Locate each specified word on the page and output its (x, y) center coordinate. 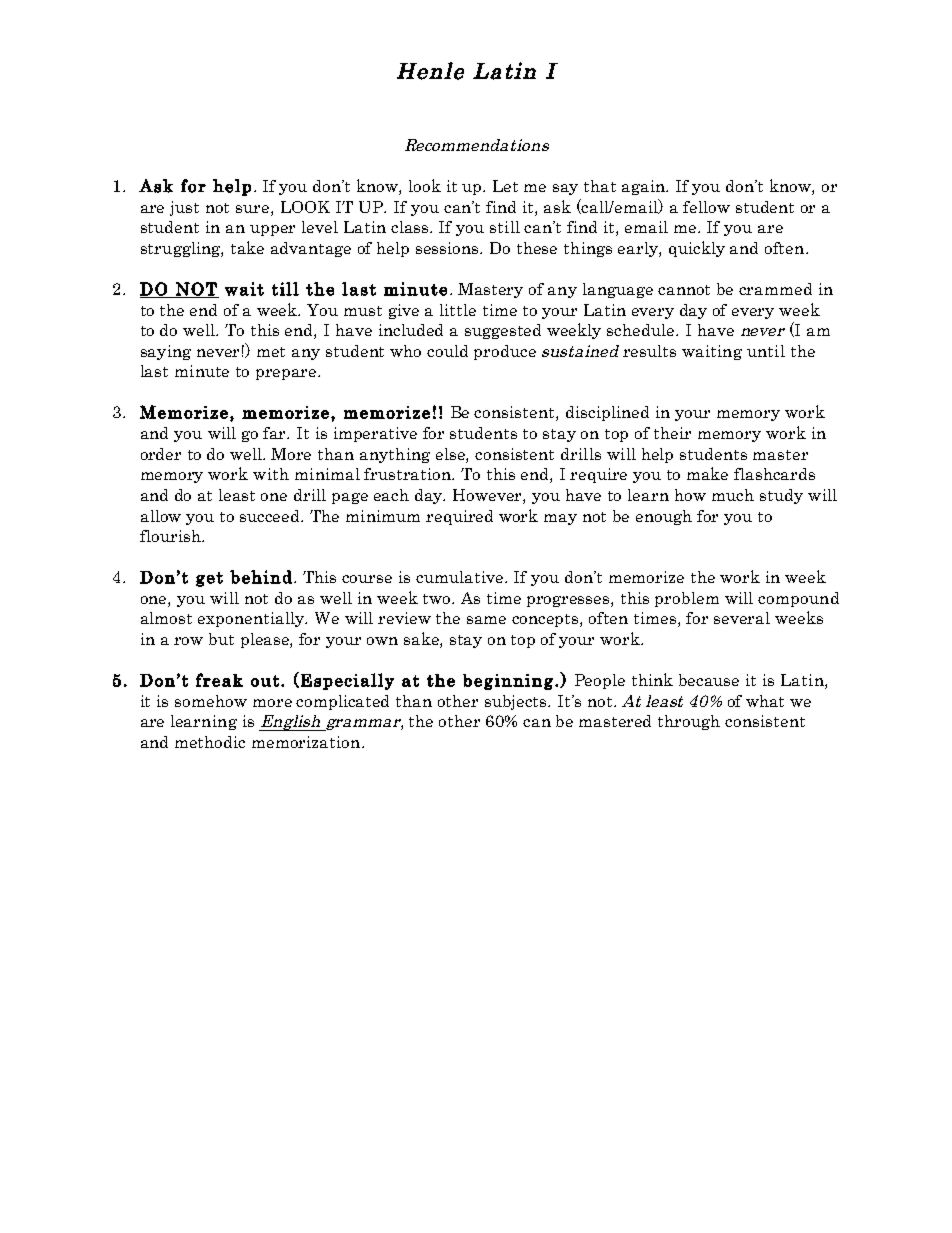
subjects (517, 702)
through (689, 722)
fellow (706, 207)
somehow (211, 701)
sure (254, 209)
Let (505, 186)
